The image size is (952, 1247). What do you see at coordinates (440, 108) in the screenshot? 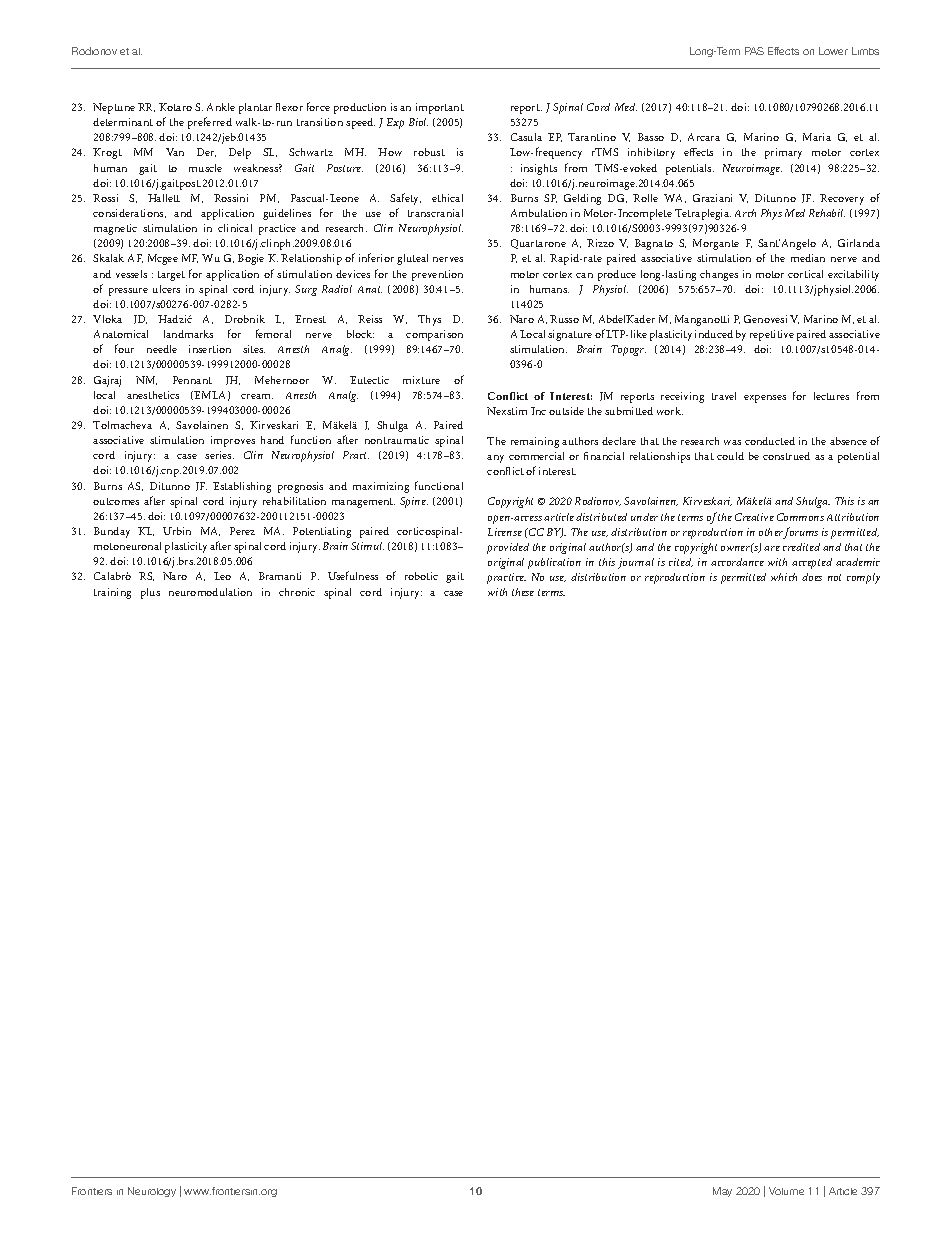
I see `important` at bounding box center [440, 108].
